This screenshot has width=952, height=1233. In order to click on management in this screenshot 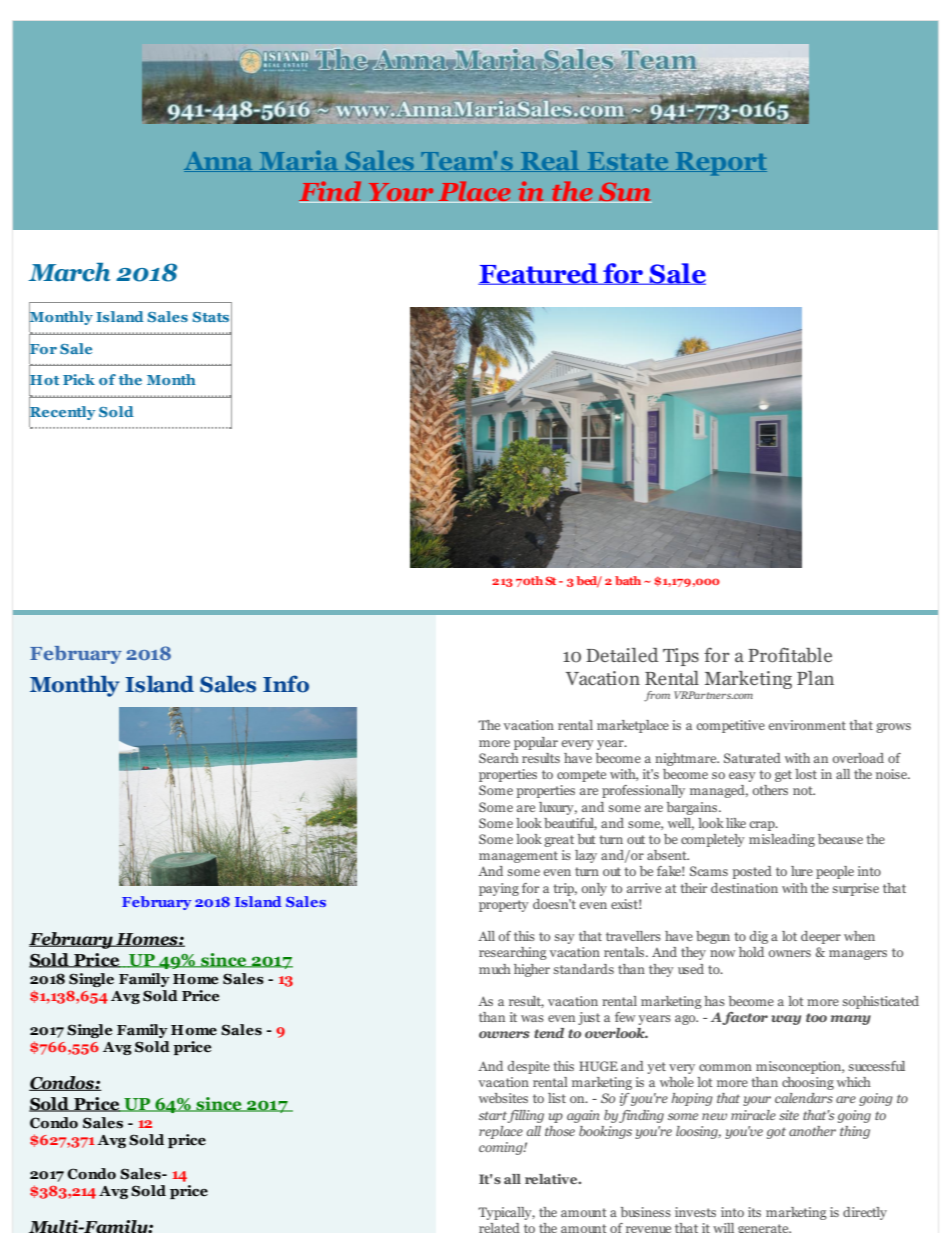, I will do `click(518, 857)`.
